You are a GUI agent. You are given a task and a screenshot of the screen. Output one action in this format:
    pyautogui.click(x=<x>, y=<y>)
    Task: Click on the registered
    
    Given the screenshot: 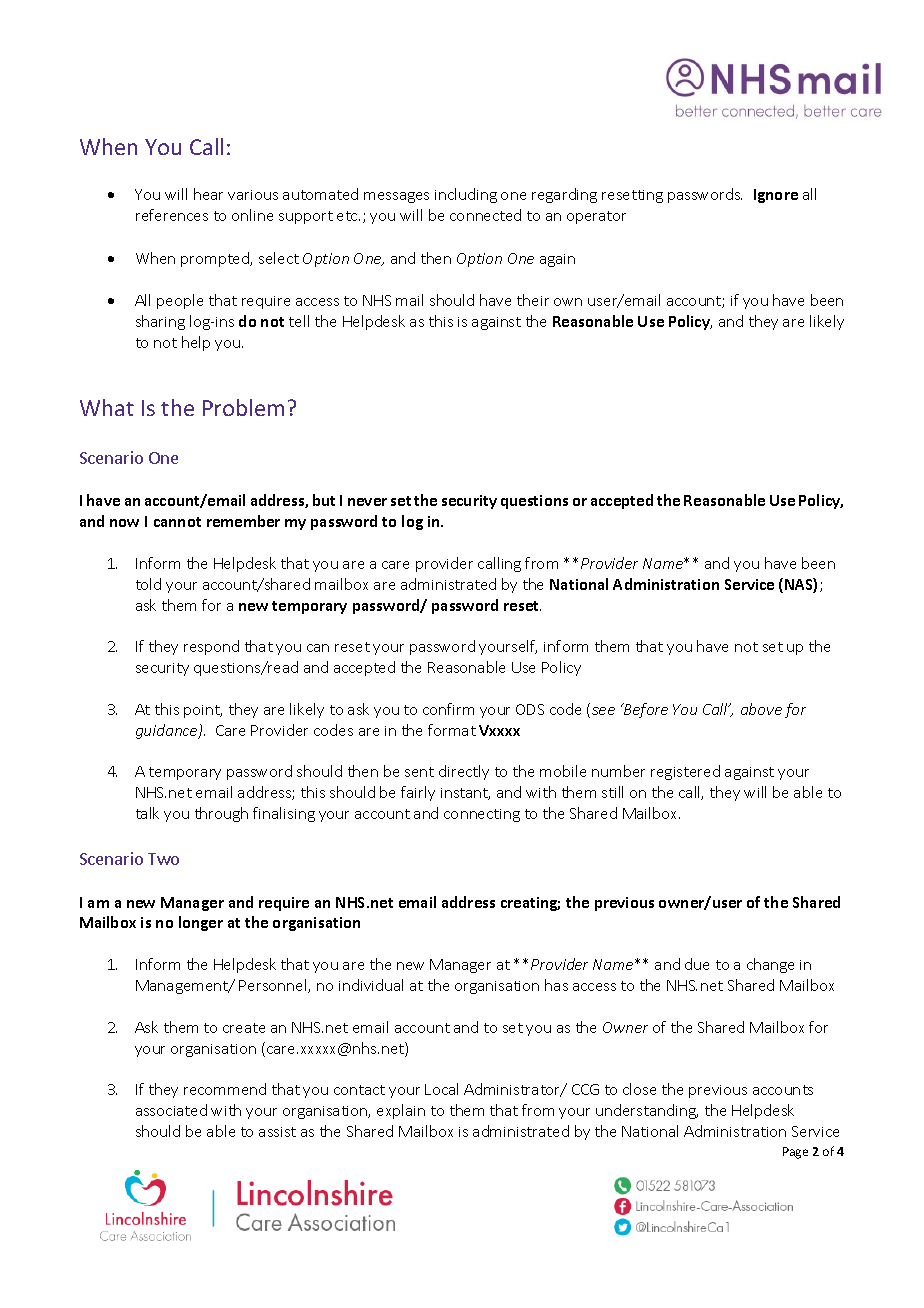 What is the action you would take?
    pyautogui.click(x=685, y=772)
